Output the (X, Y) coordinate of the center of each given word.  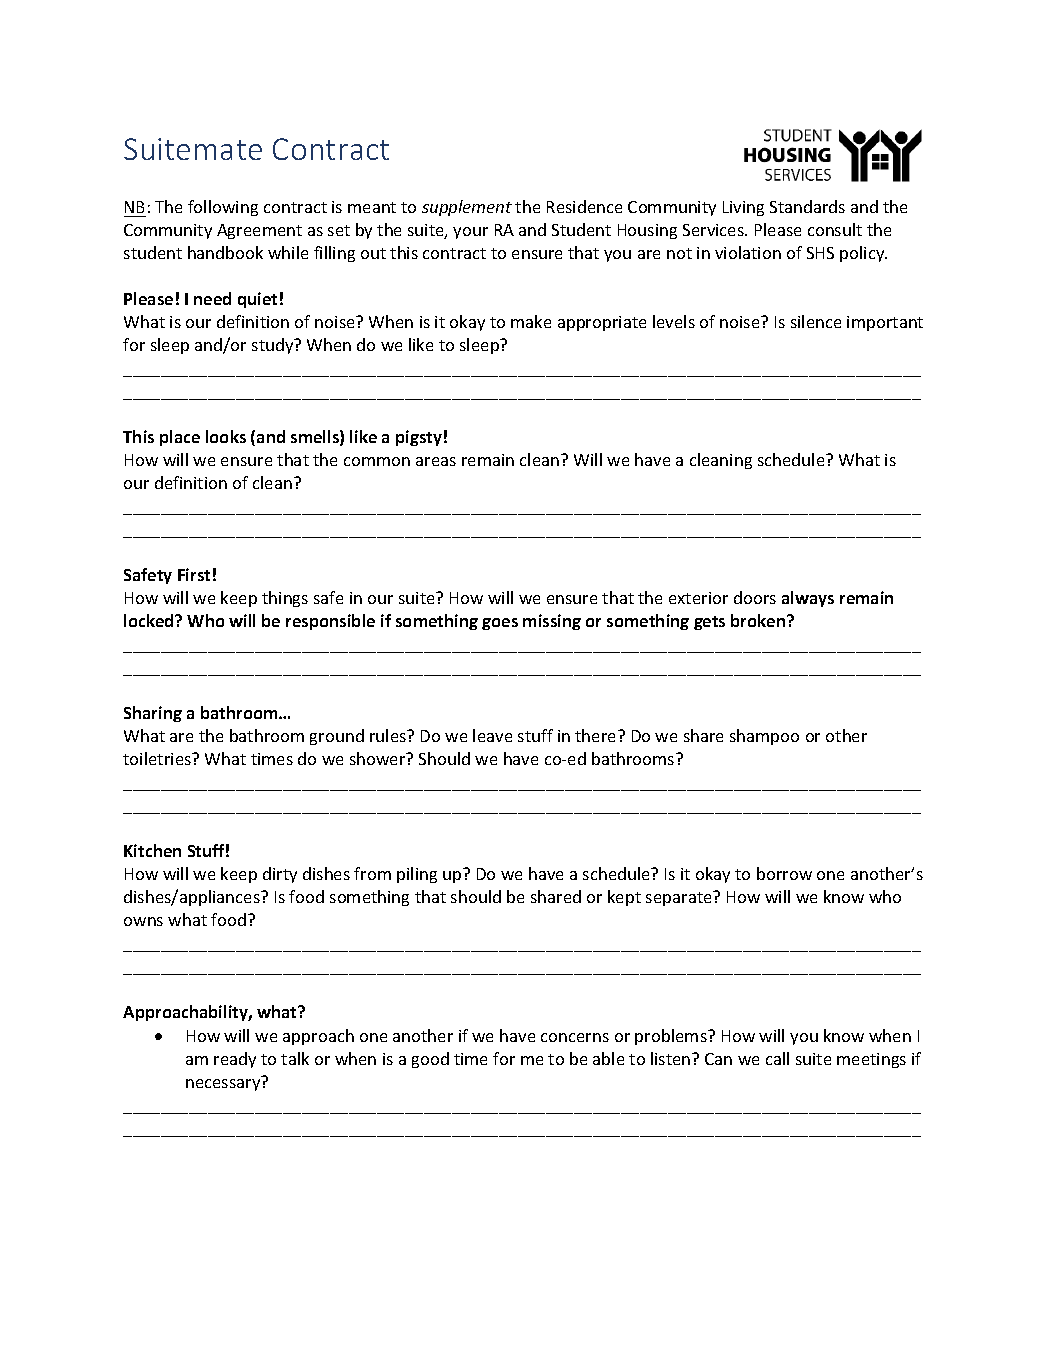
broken (759, 620)
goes (500, 624)
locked (150, 620)
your (470, 233)
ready (235, 1060)
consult (835, 229)
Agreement (259, 231)
